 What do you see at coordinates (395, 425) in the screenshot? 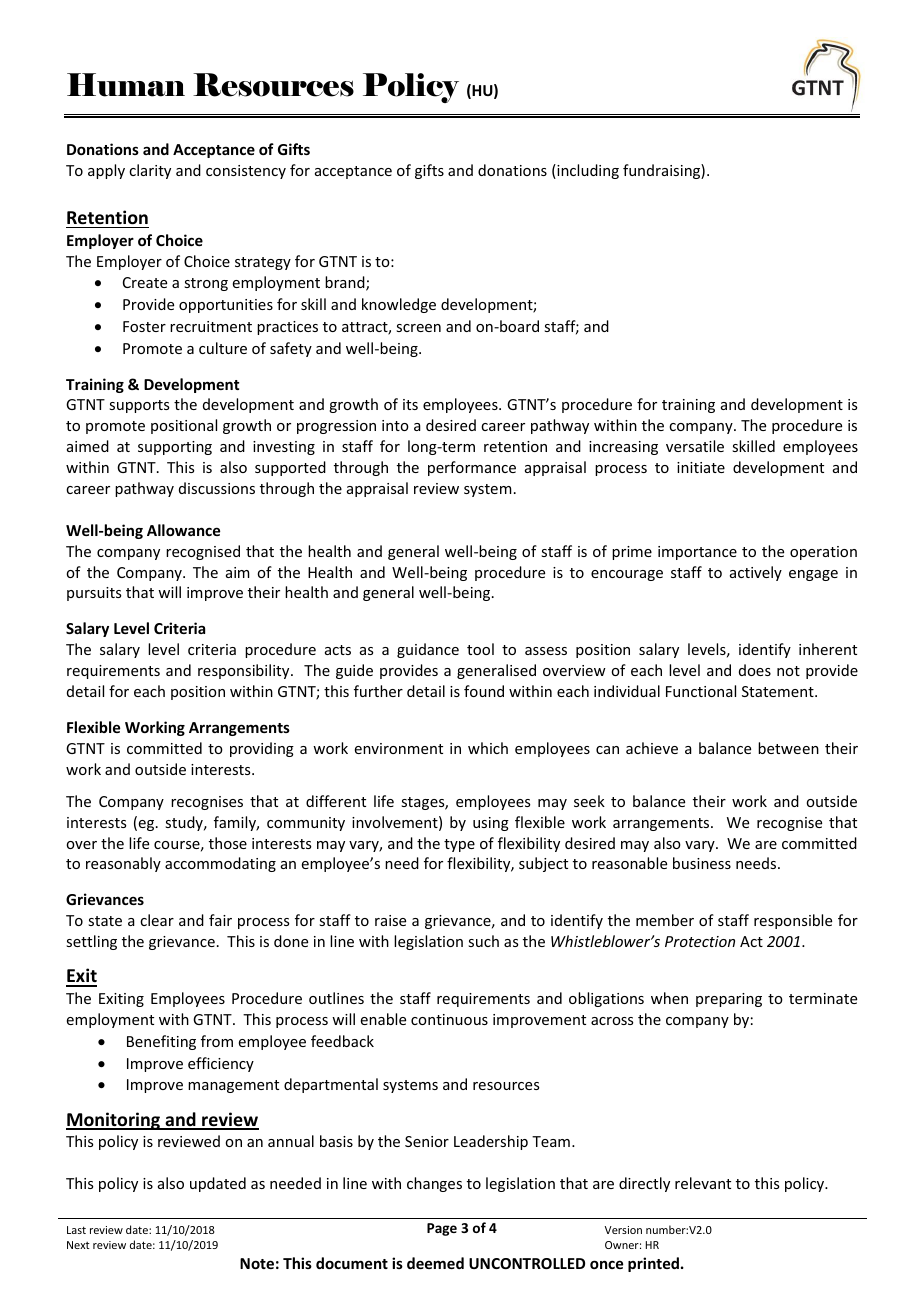
I see `into` at bounding box center [395, 425].
